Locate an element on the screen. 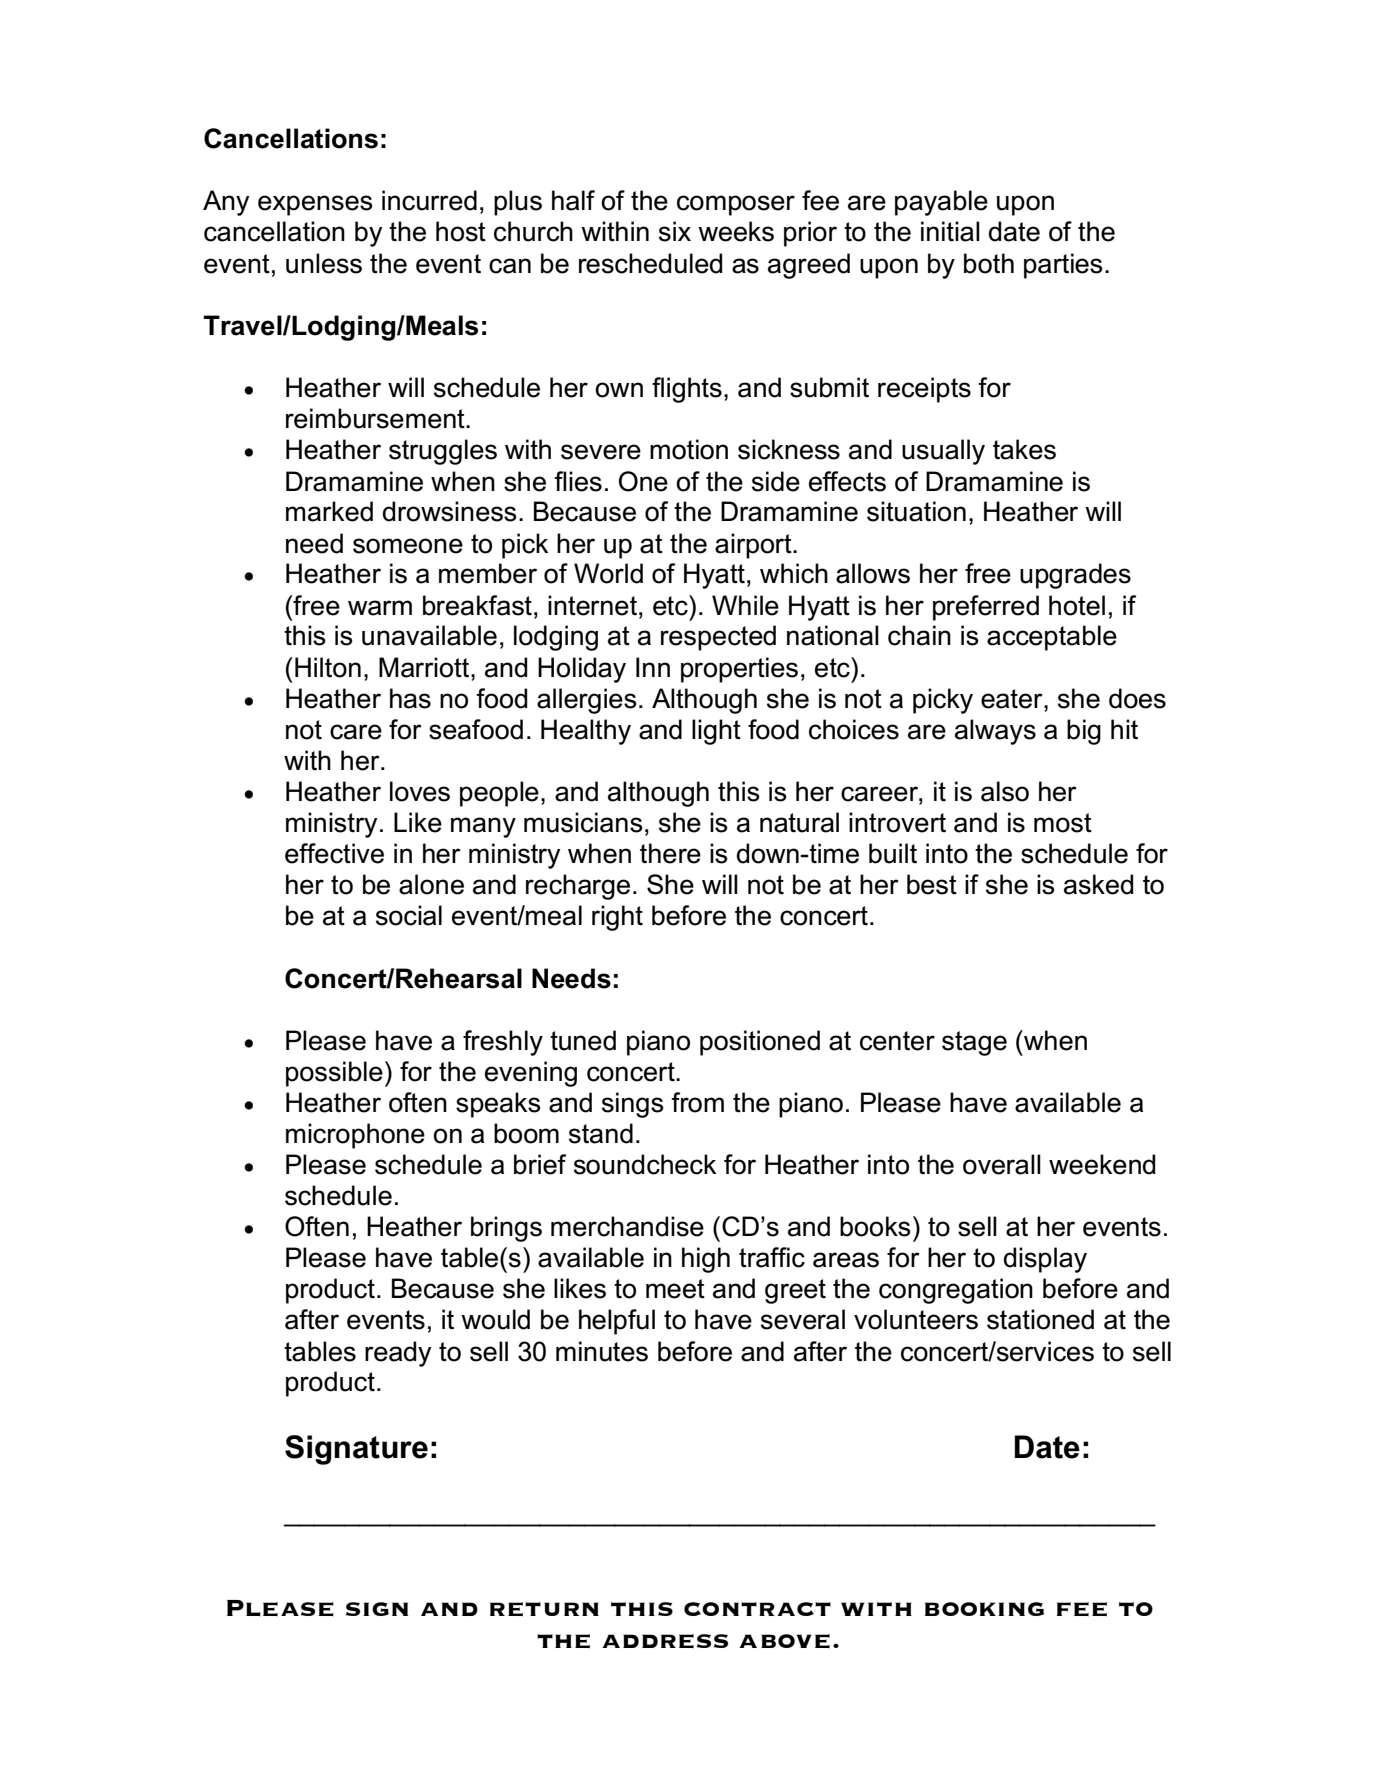  While is located at coordinates (745, 605).
